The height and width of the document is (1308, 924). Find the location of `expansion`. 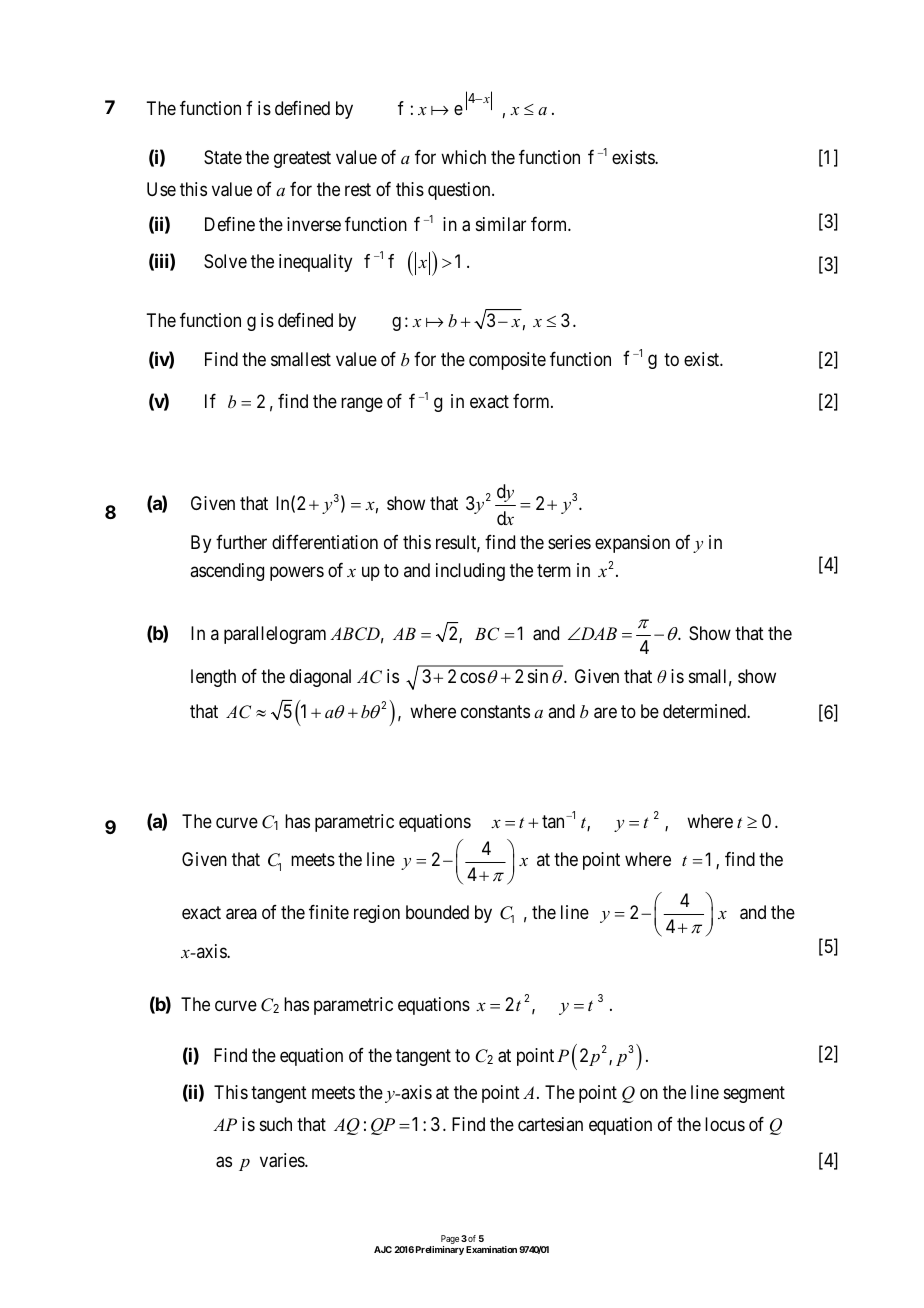

expansion is located at coordinates (632, 544).
